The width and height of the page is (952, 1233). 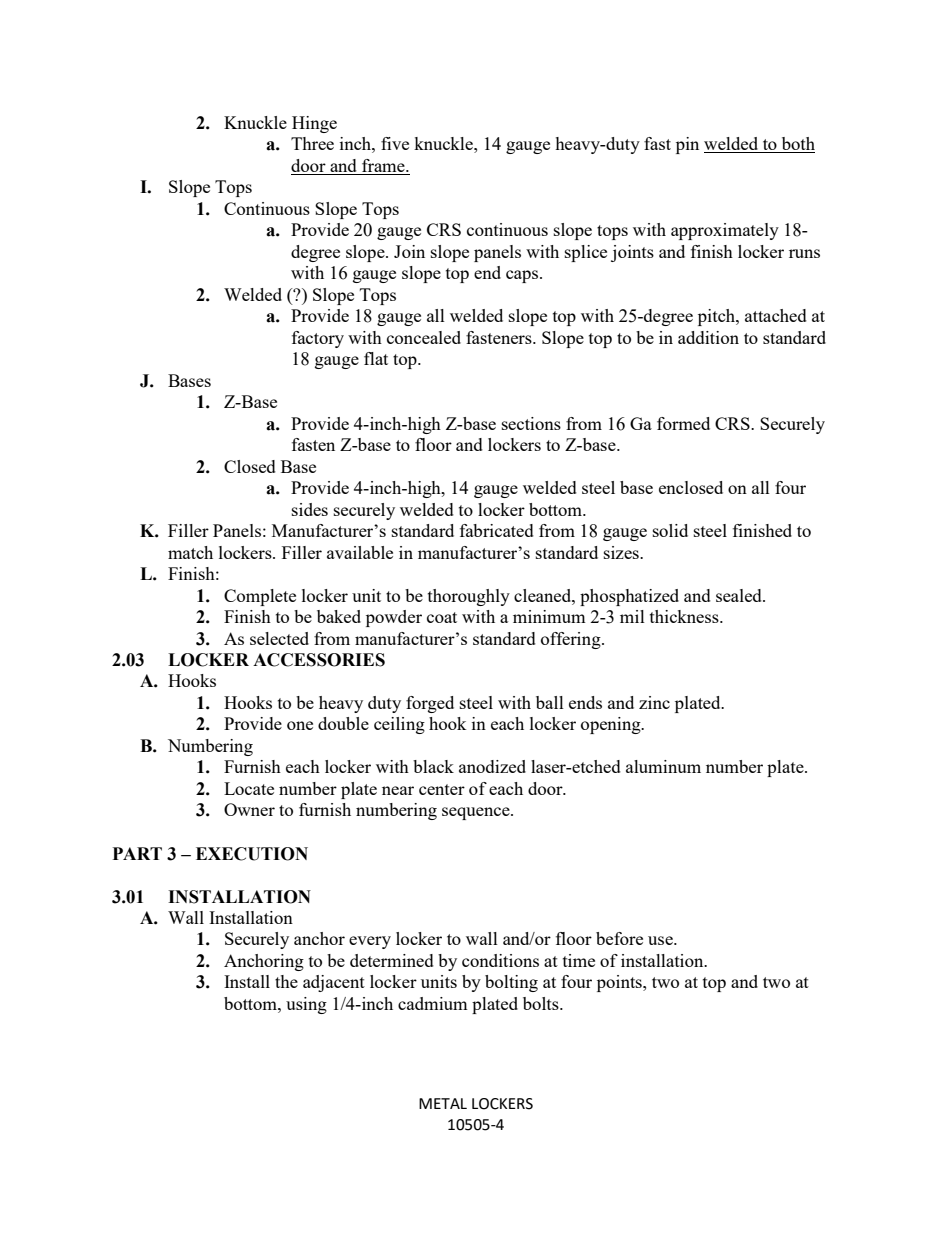 I want to click on using, so click(x=306, y=1005).
